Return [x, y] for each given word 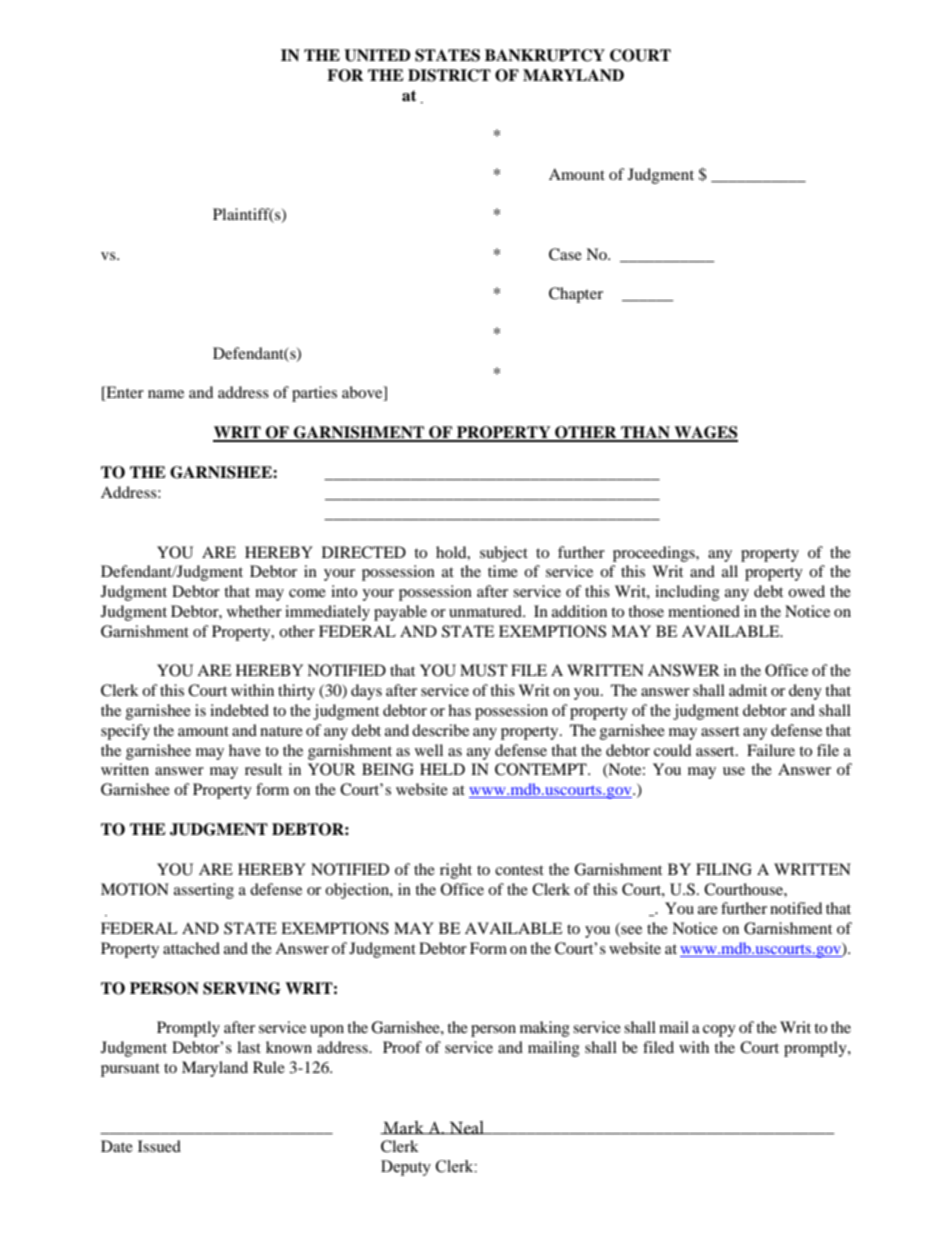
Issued [159, 1146]
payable [400, 613]
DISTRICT [449, 75]
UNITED [377, 55]
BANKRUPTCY [545, 55]
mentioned [704, 611]
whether [254, 611]
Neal [466, 1128]
